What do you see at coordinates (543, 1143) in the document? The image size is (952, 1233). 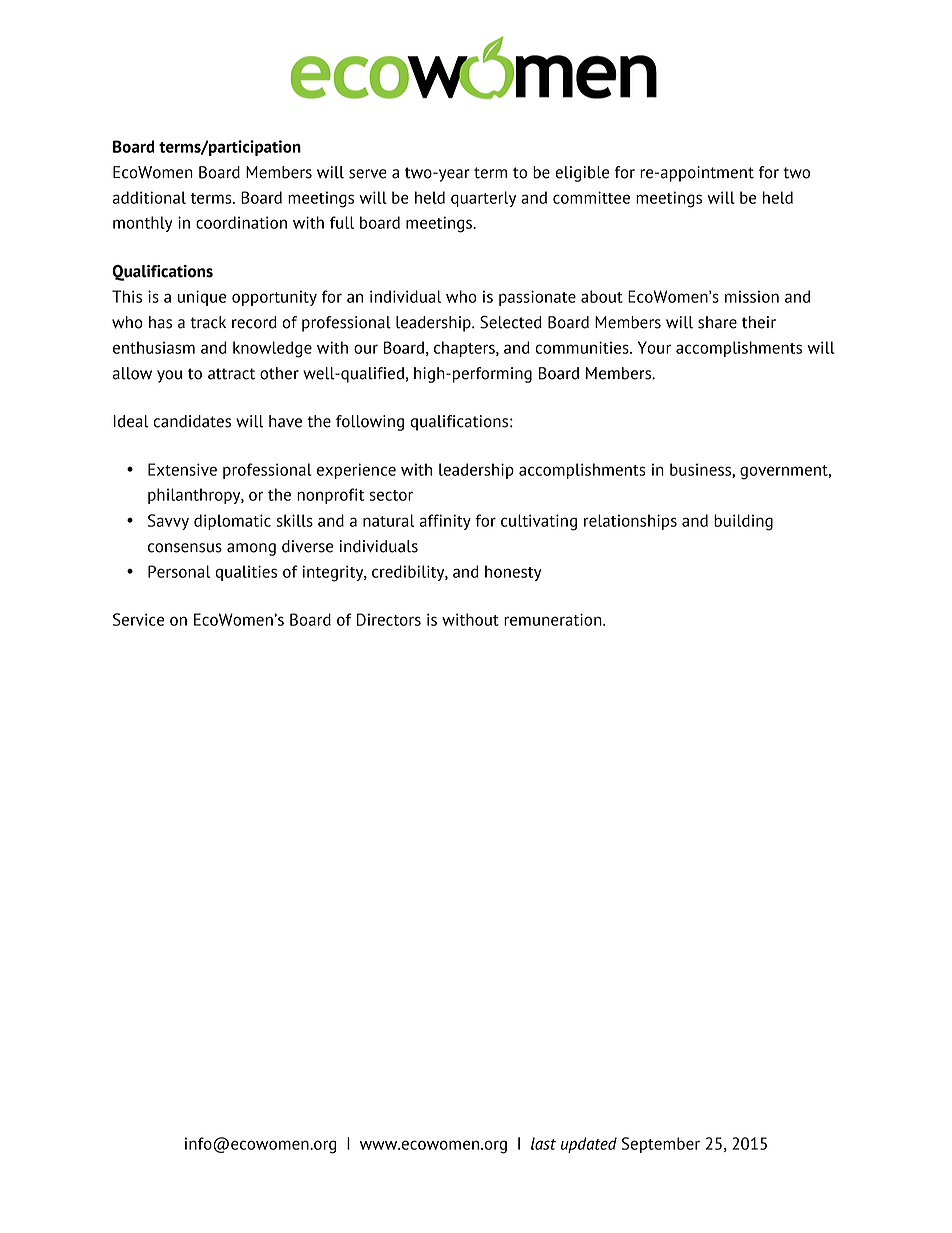 I see `last` at bounding box center [543, 1143].
